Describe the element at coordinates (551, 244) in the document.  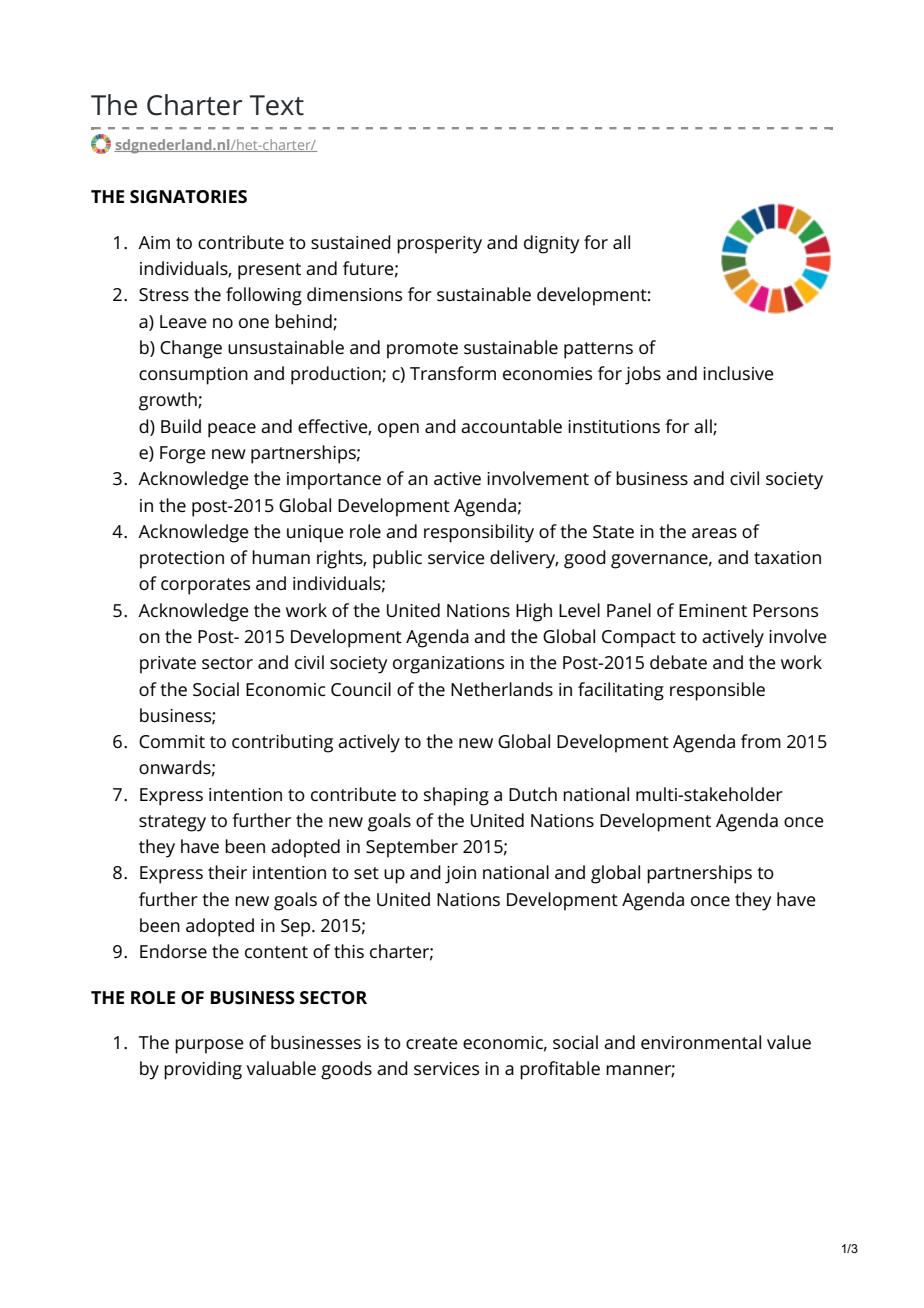
I see `dignity` at that location.
